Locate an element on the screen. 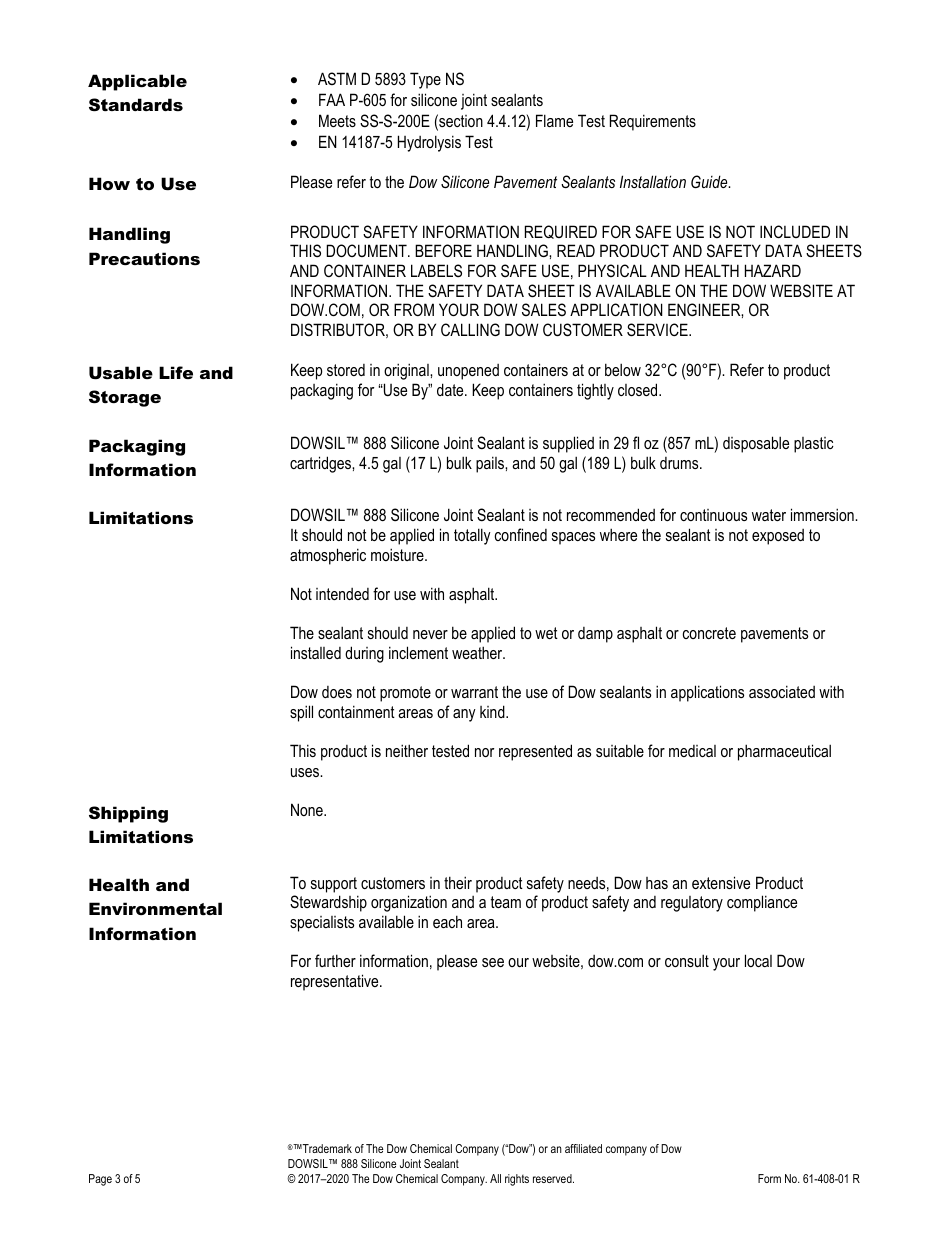  SERVICE is located at coordinates (658, 330).
